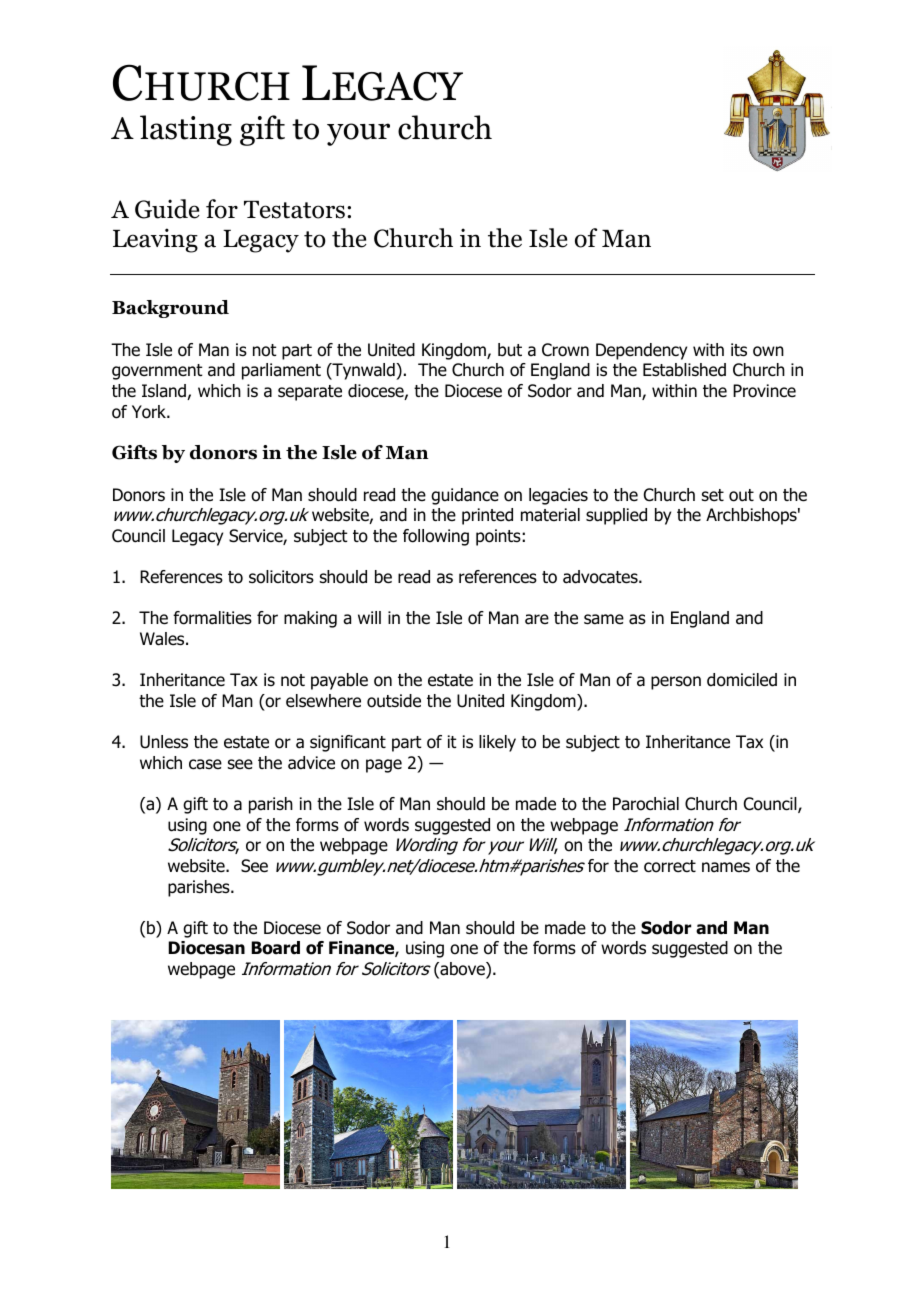 Image resolution: width=924 pixels, height=1308 pixels. I want to click on correct, so click(670, 866).
